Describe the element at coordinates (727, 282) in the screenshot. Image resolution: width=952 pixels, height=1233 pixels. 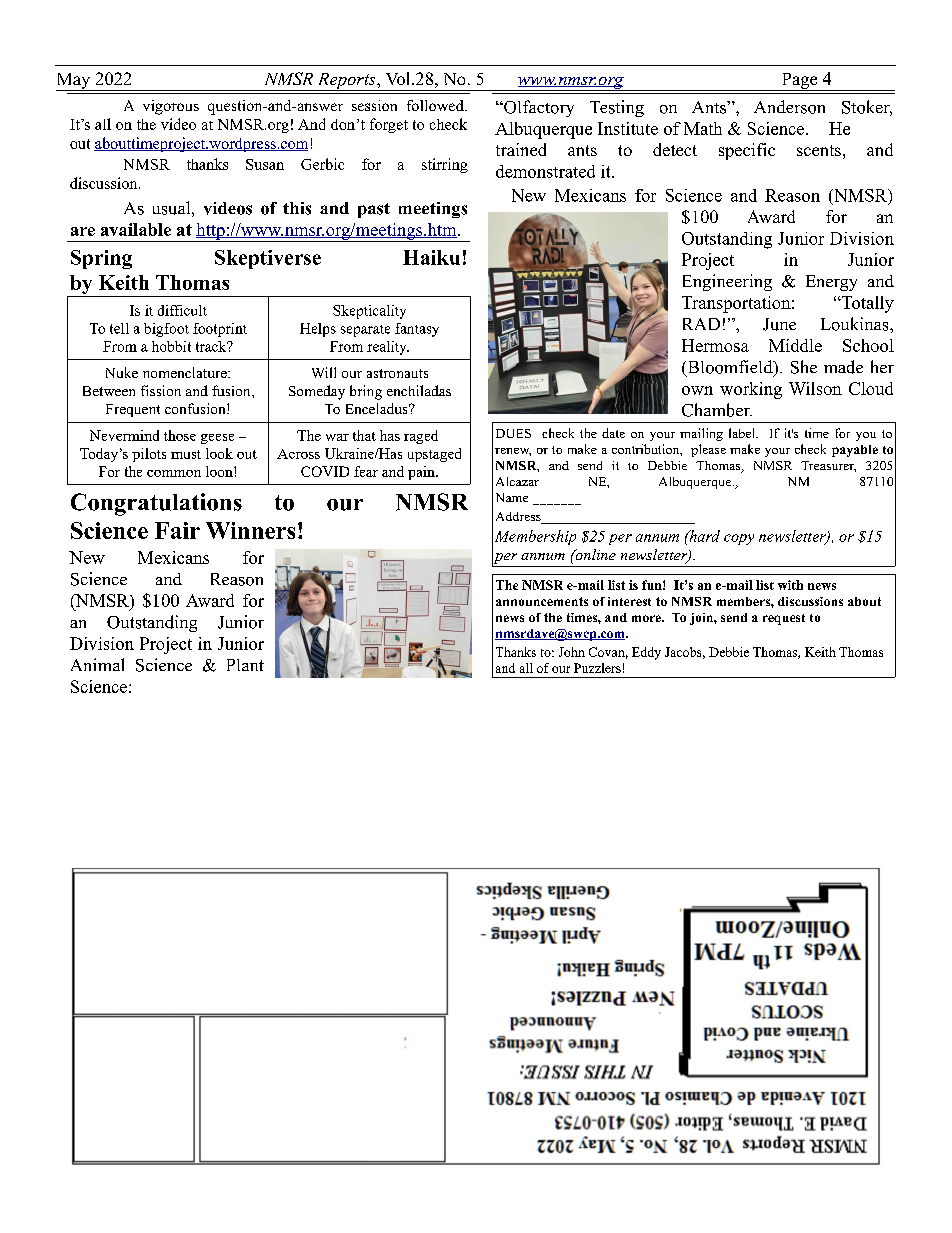
I see `Engineering` at that location.
